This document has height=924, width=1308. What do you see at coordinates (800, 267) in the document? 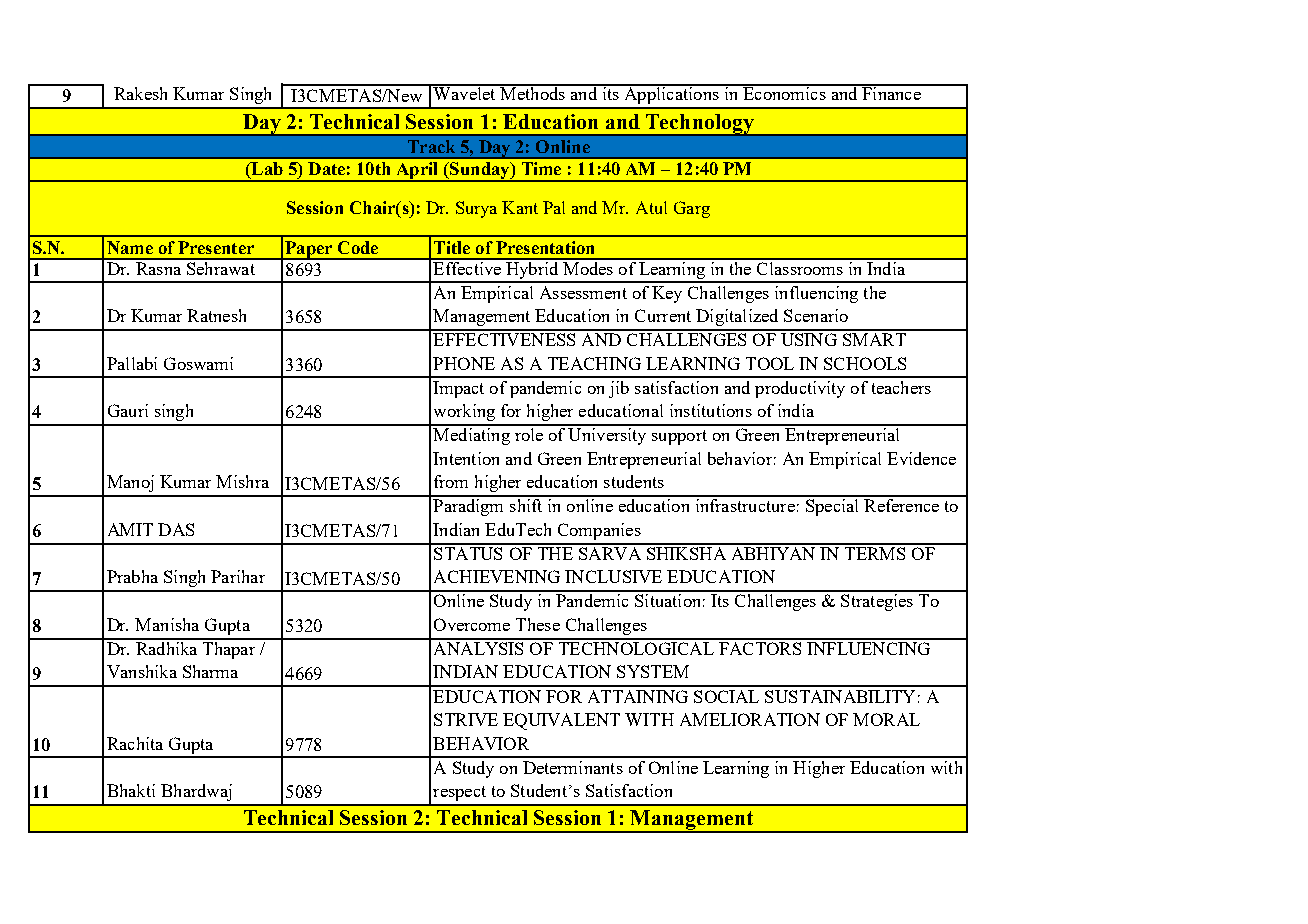
I see `Classrooms` at bounding box center [800, 267].
